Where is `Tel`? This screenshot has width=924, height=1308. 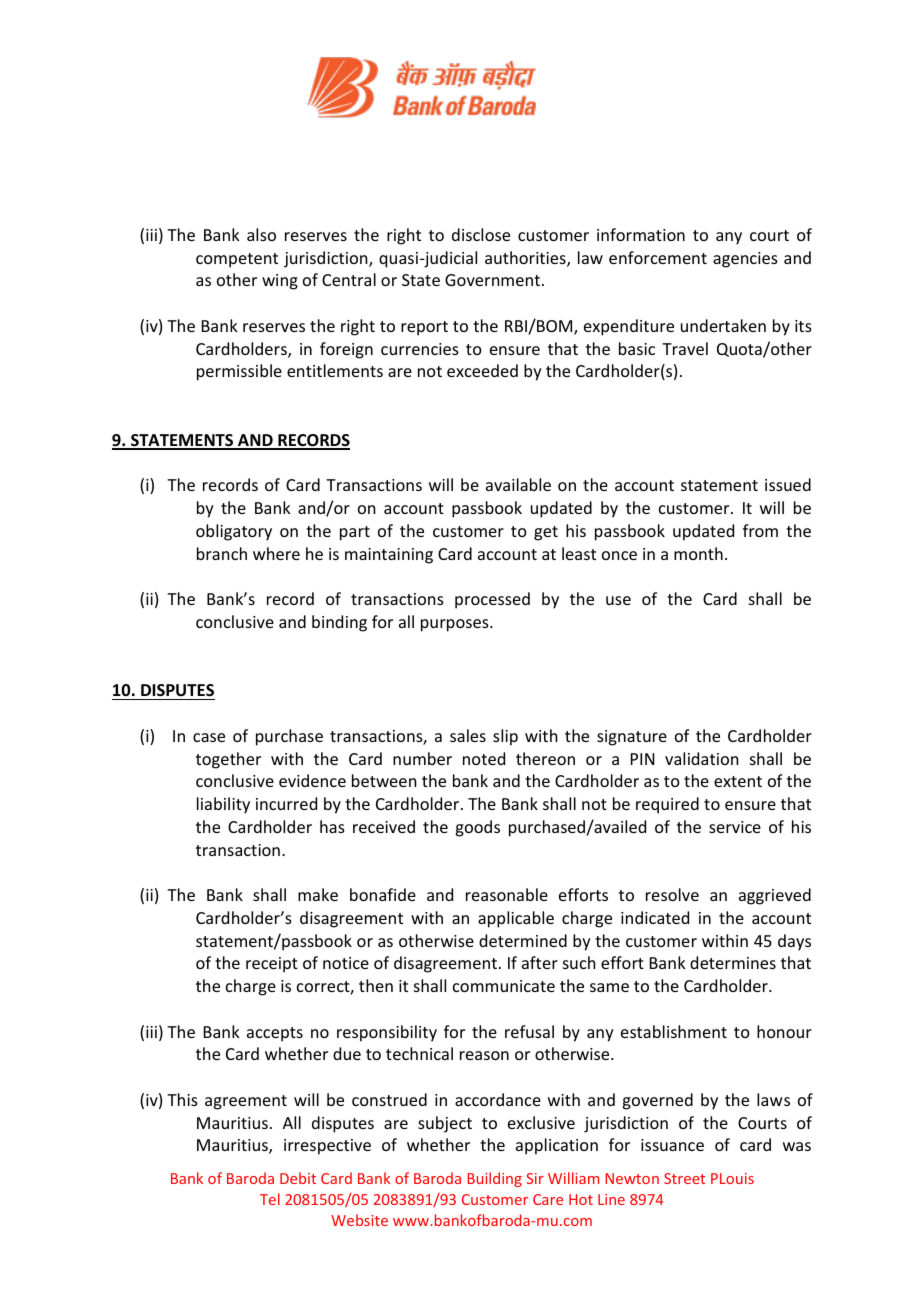 Tel is located at coordinates (270, 1199).
